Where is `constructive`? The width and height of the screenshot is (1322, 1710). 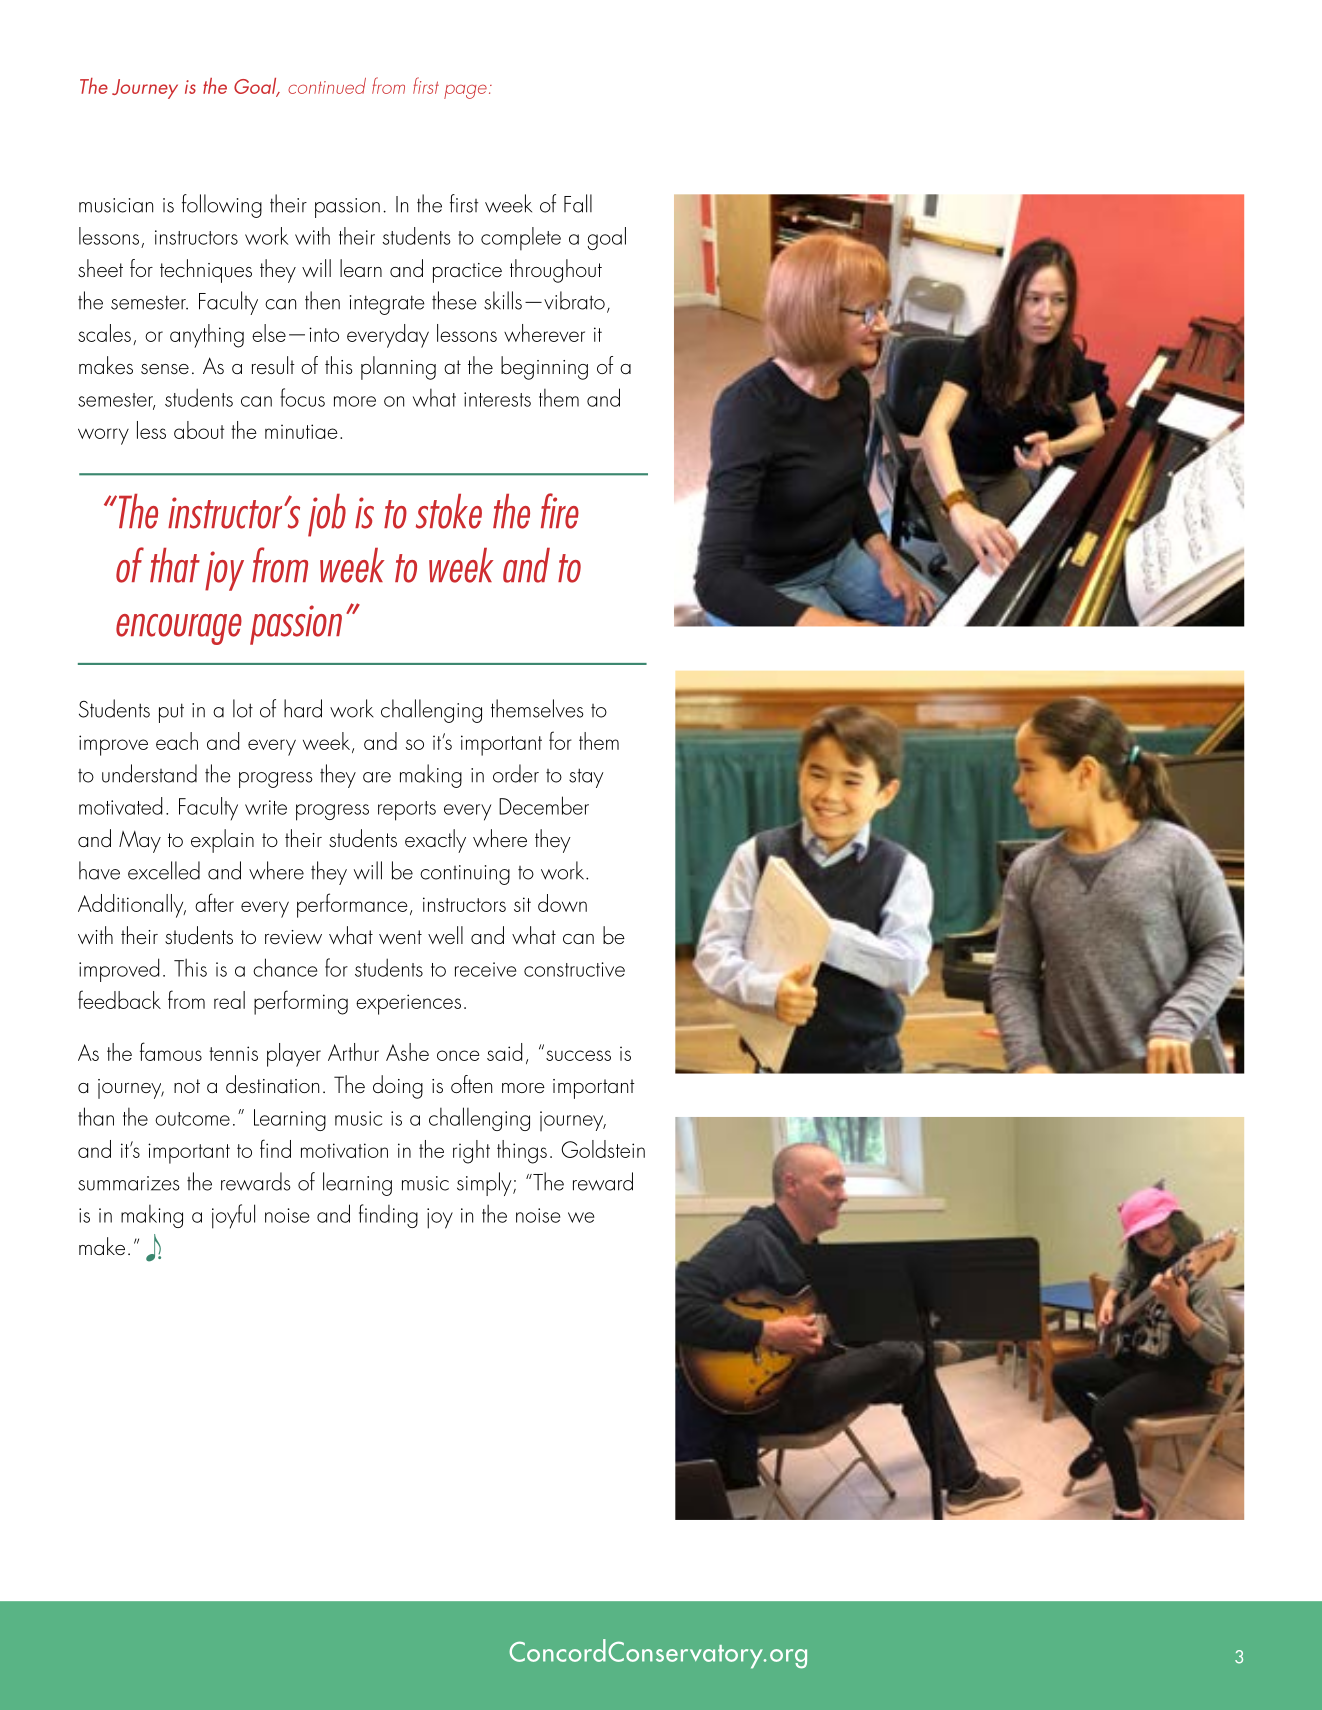 constructive is located at coordinates (574, 969).
